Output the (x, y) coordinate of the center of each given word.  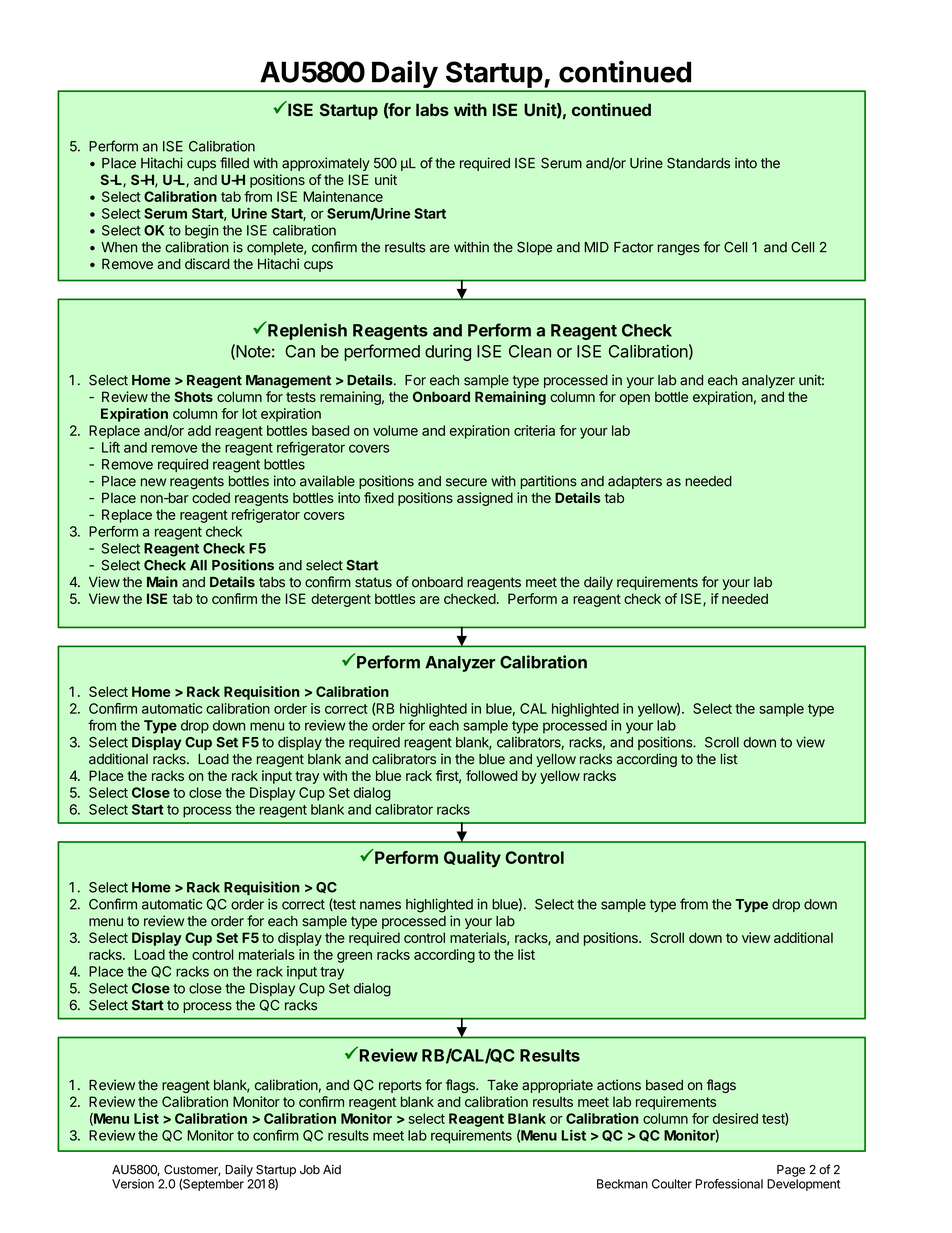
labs (432, 109)
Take (502, 1085)
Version (133, 1184)
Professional (729, 1184)
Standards (698, 163)
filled (234, 163)
